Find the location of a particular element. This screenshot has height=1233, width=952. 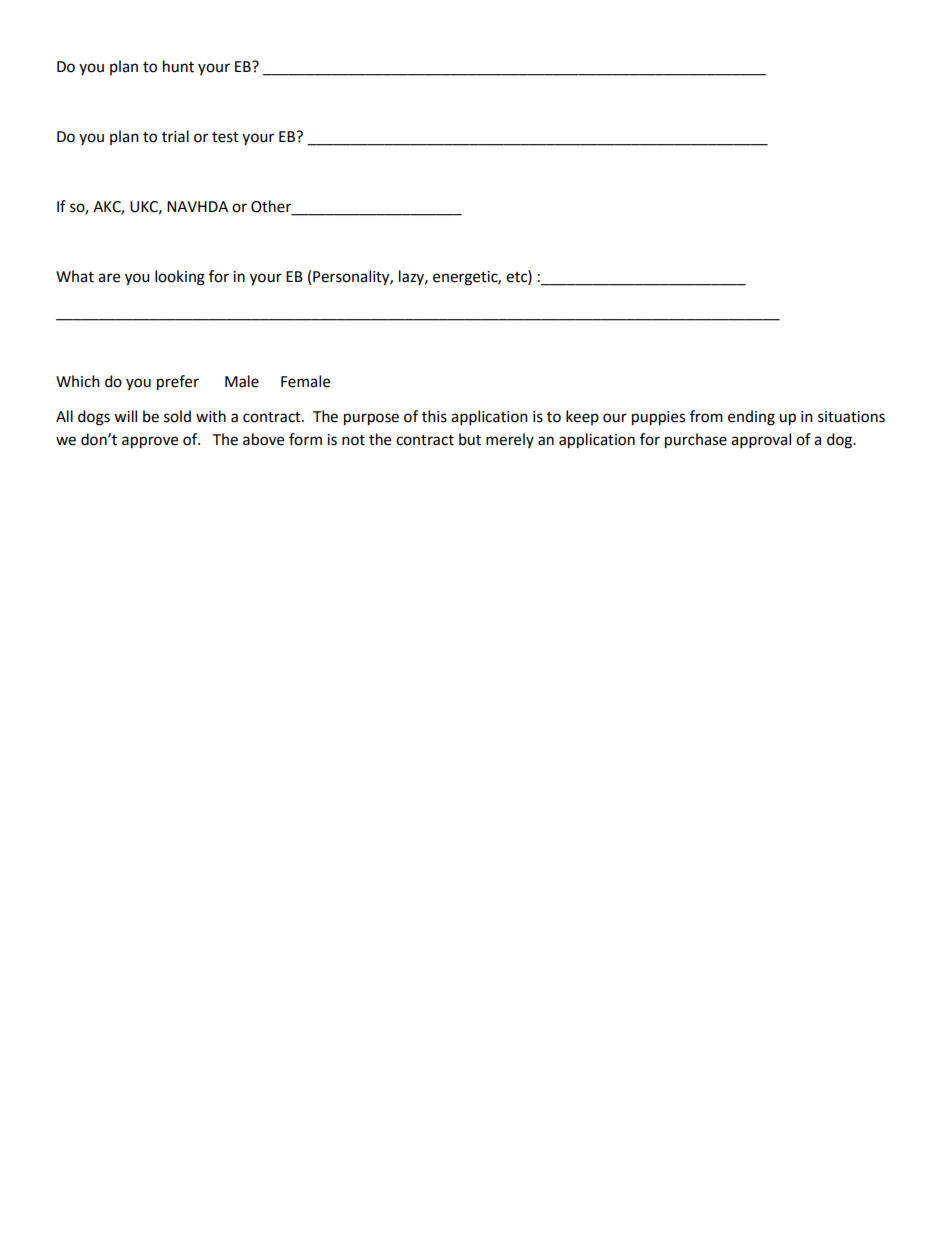

looking is located at coordinates (180, 278).
